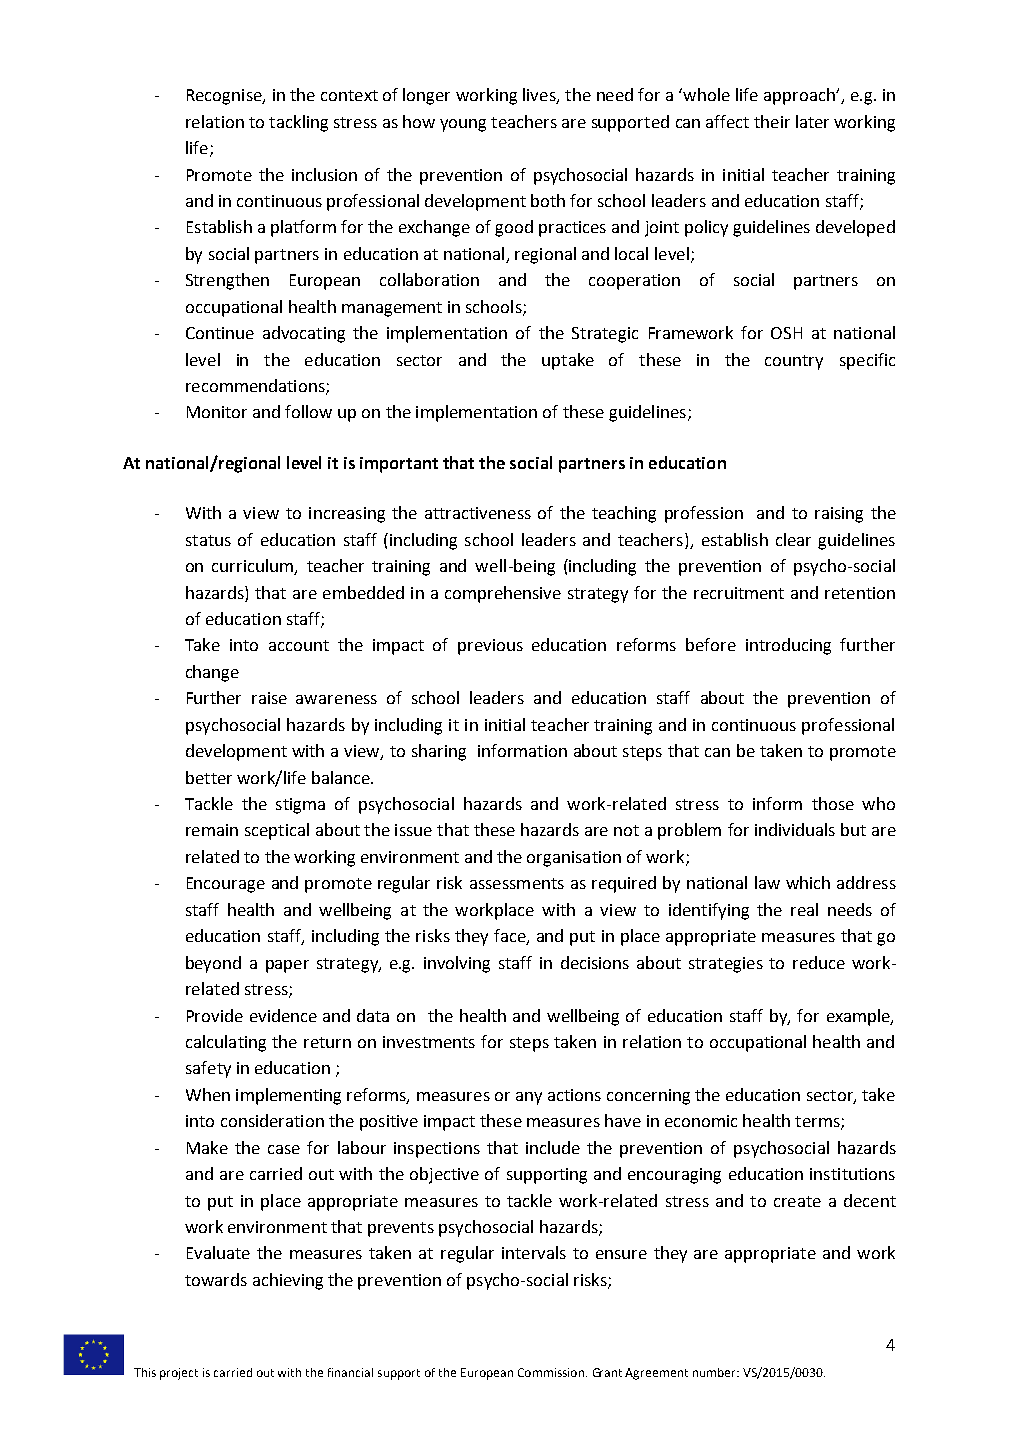 This screenshot has width=1019, height=1441. I want to click on young, so click(463, 125).
